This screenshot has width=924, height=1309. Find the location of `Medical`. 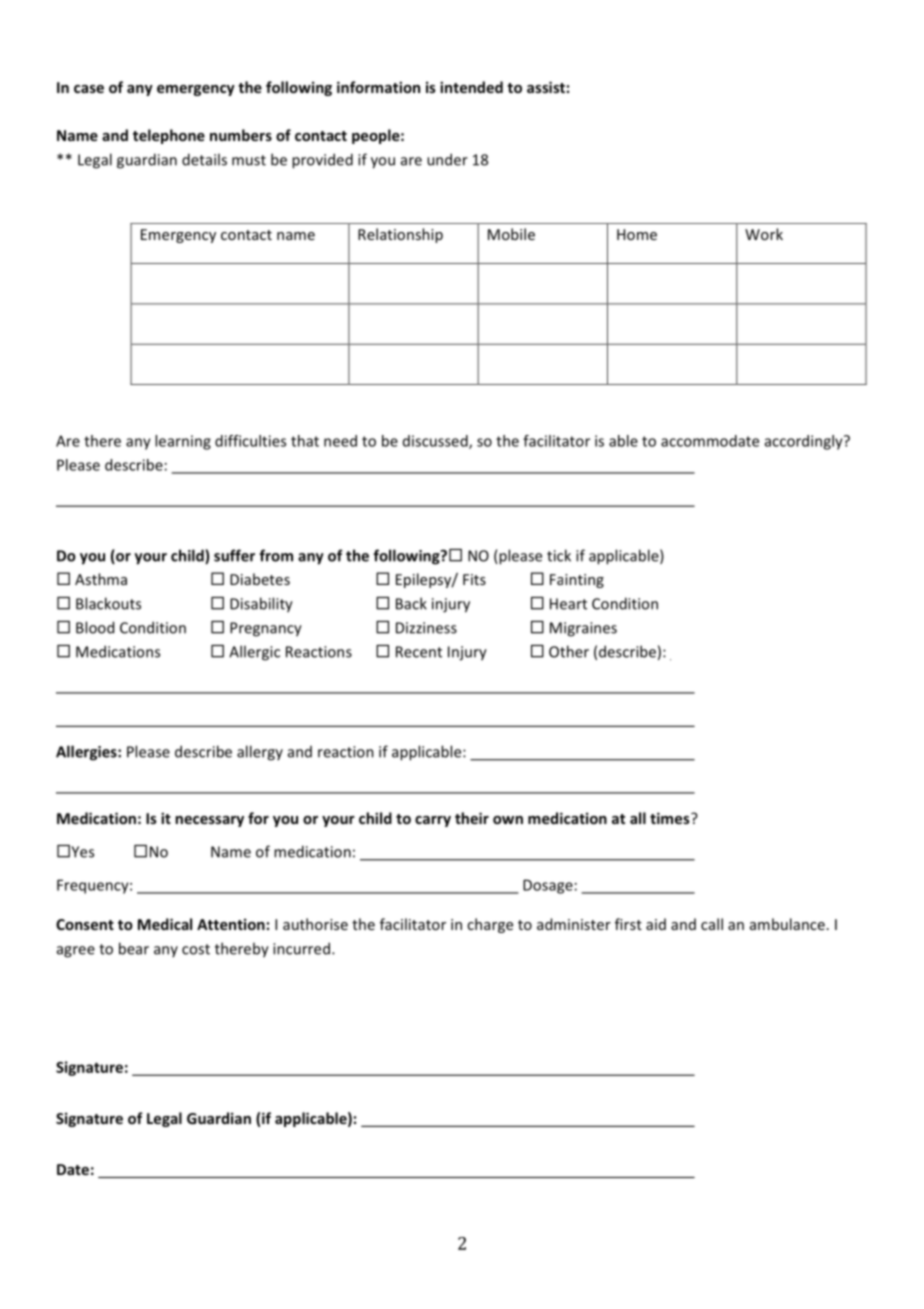

Medical is located at coordinates (165, 924).
